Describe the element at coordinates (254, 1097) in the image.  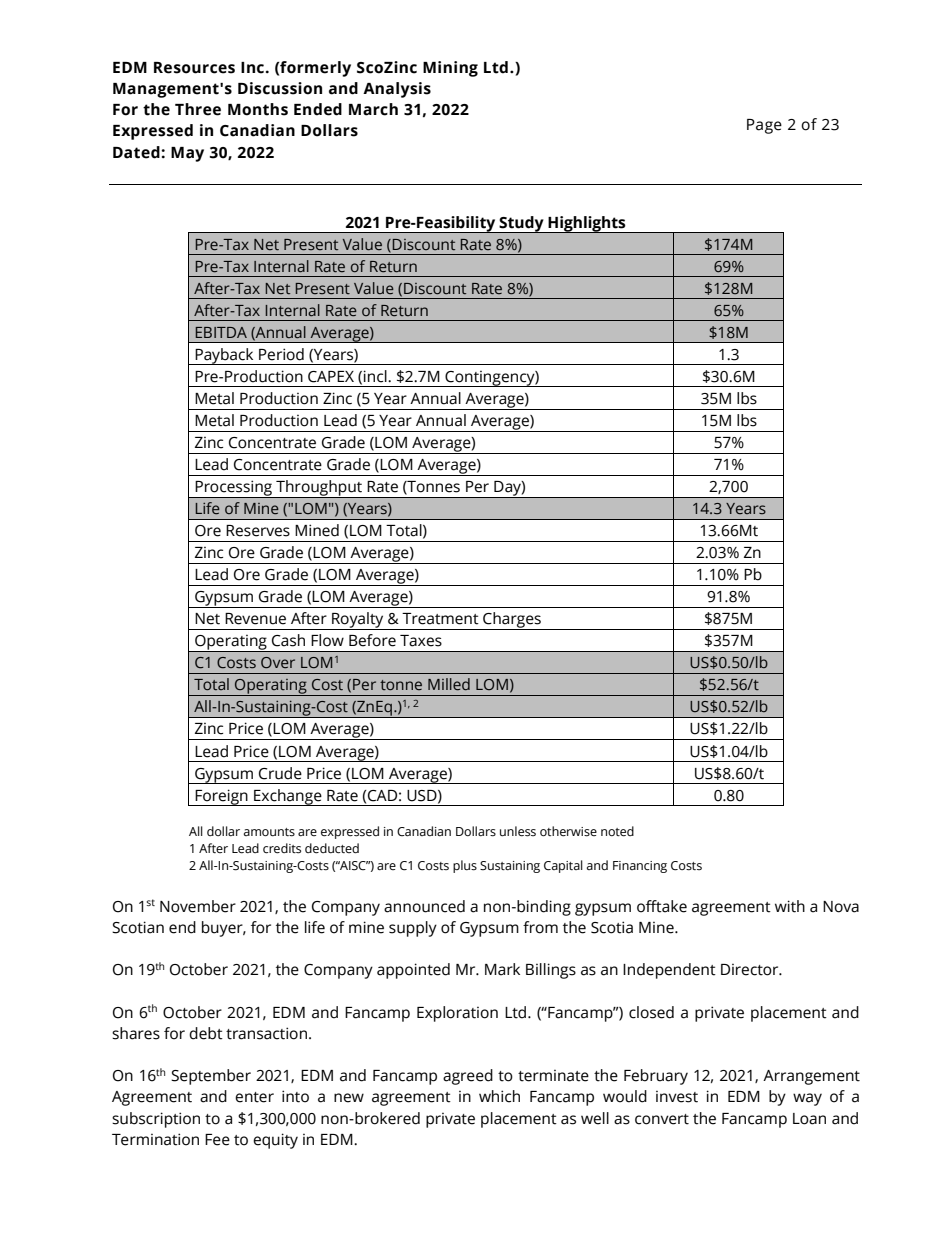
I see `enter` at that location.
